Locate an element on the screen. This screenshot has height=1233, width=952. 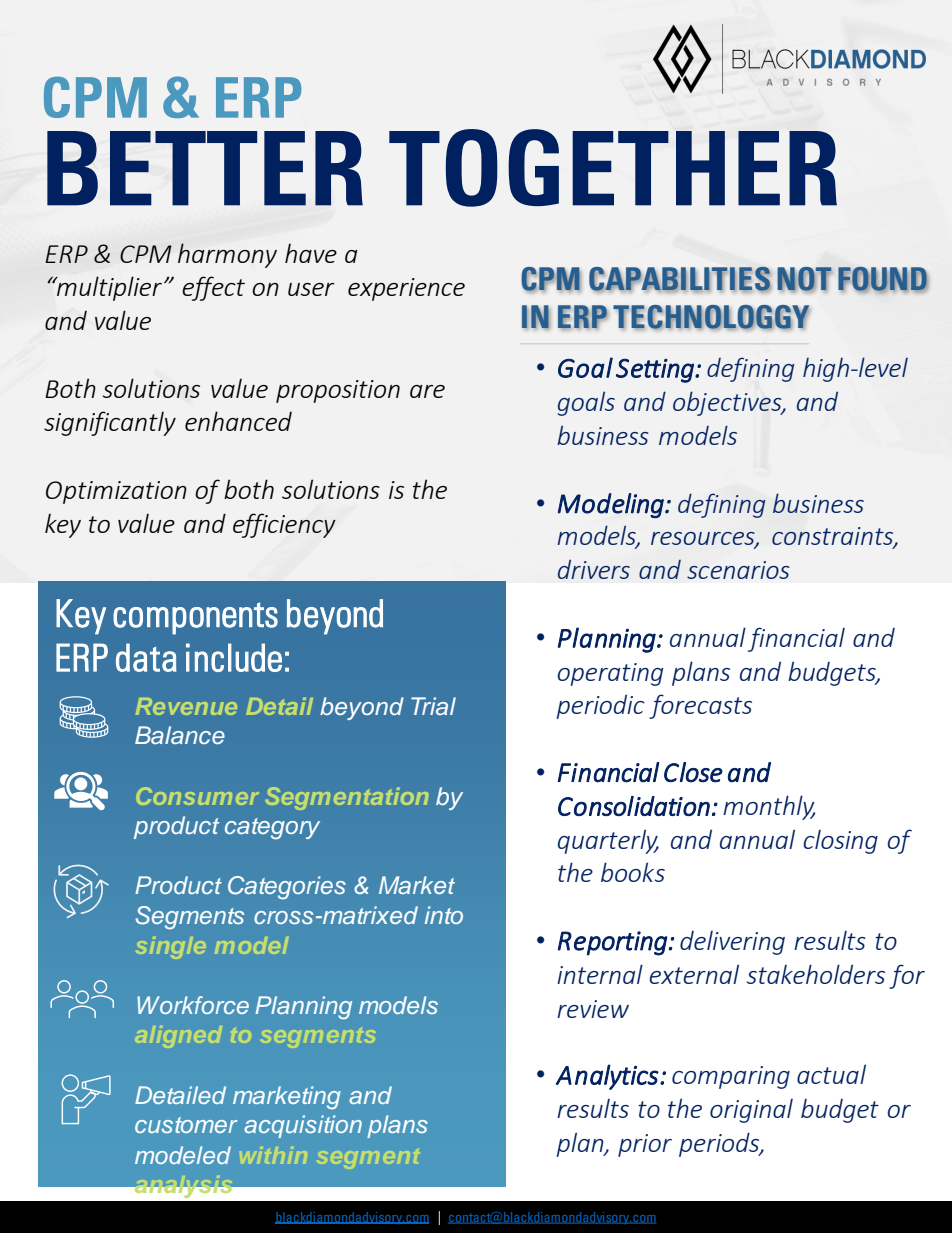
TOGETHER is located at coordinates (613, 168).
